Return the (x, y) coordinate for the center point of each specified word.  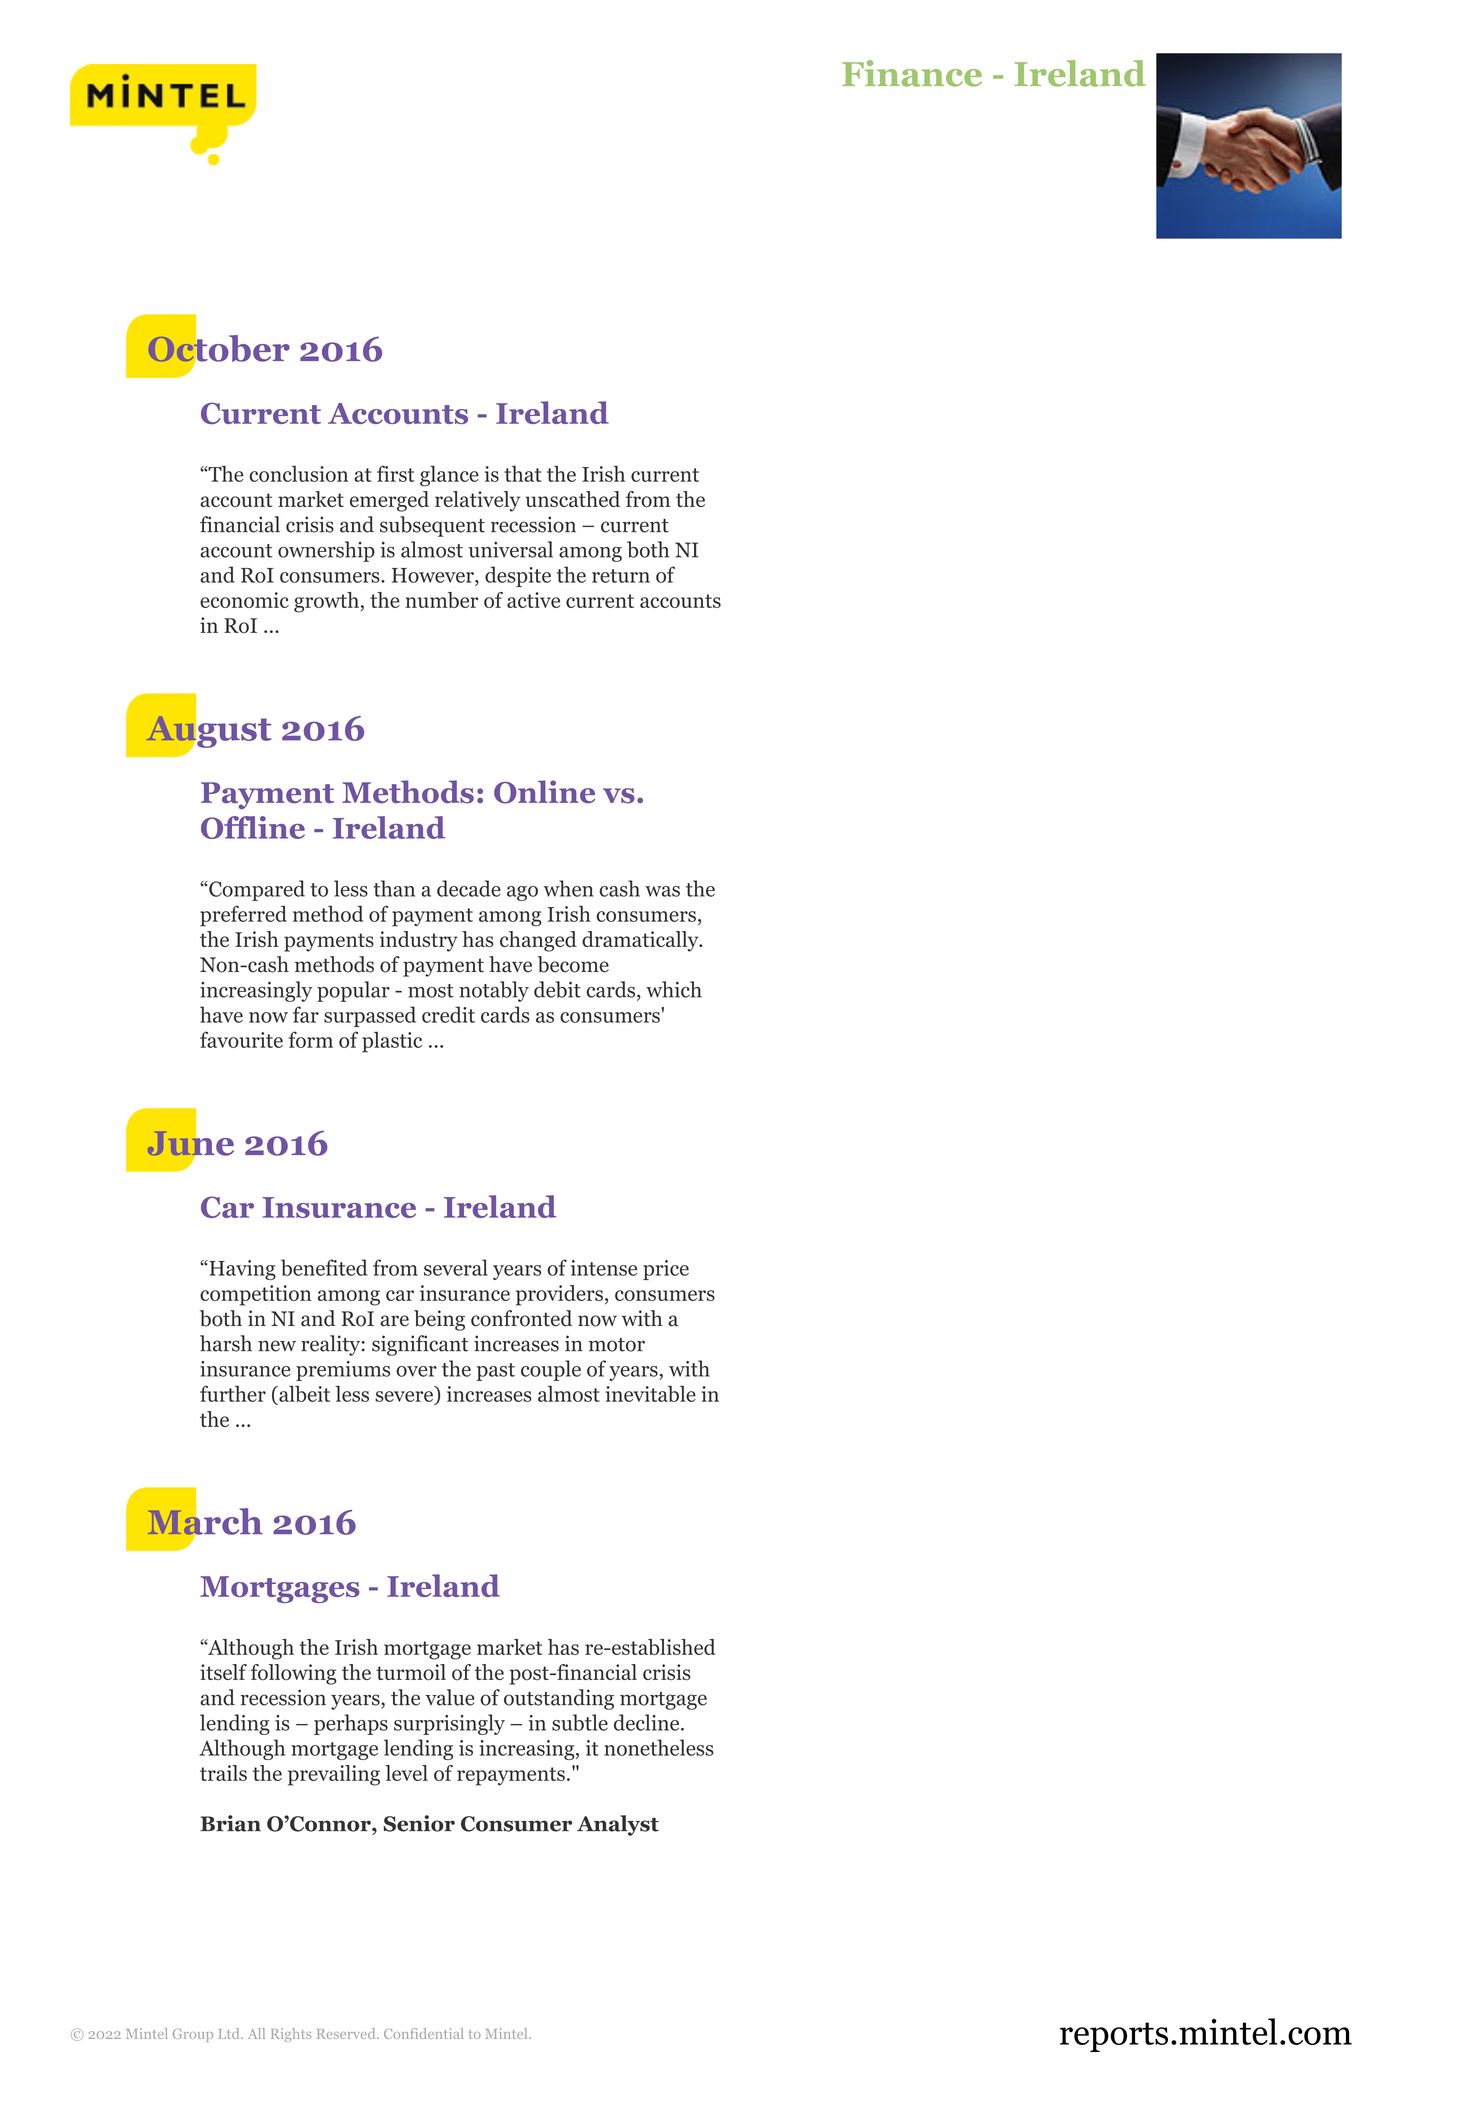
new (277, 1346)
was (662, 891)
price (666, 1270)
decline (648, 1722)
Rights (291, 2035)
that (523, 473)
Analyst (618, 1825)
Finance (912, 73)
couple (551, 1370)
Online (544, 792)
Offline (253, 827)
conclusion (298, 474)
